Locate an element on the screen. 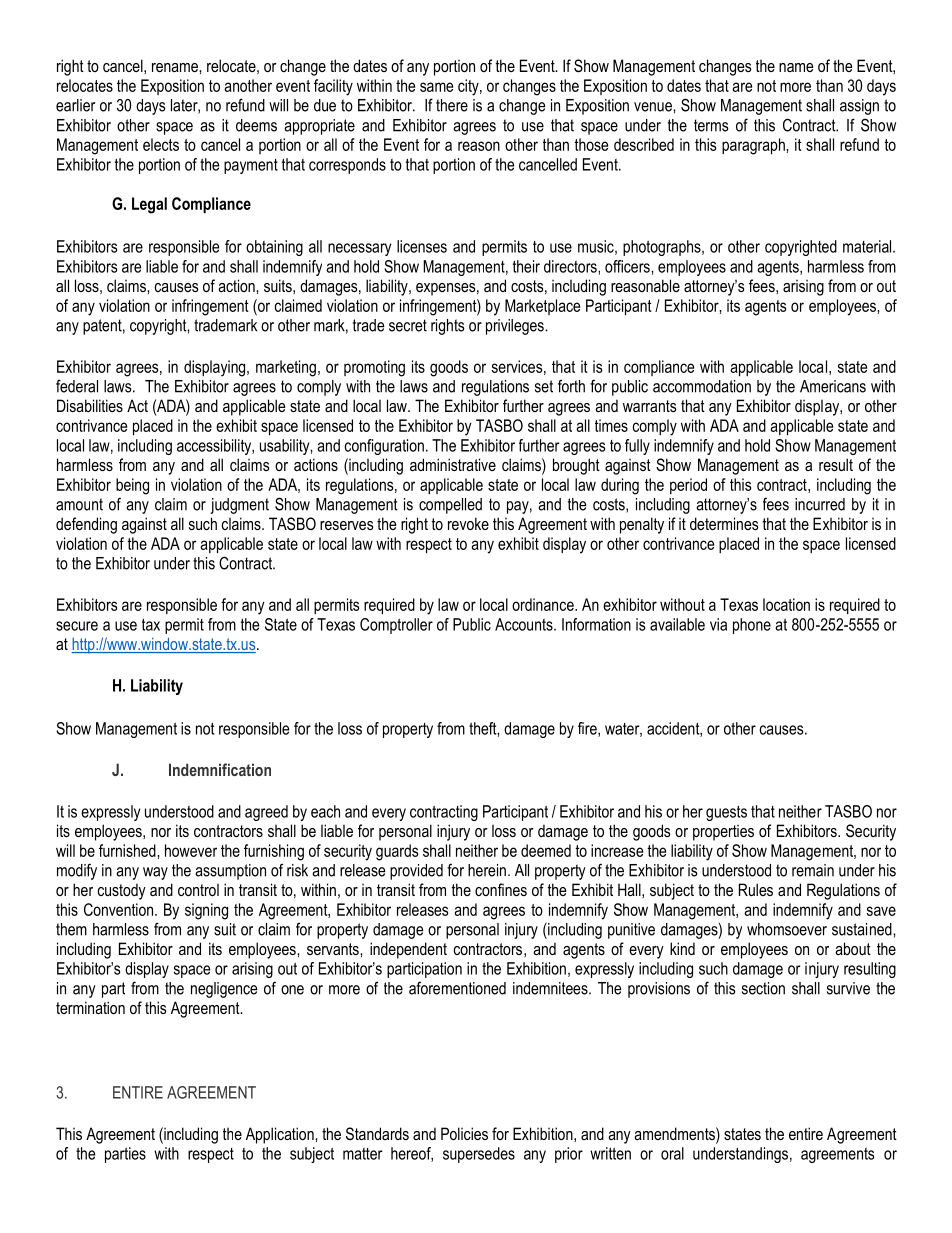 Image resolution: width=952 pixels, height=1233 pixels. guests is located at coordinates (726, 813).
